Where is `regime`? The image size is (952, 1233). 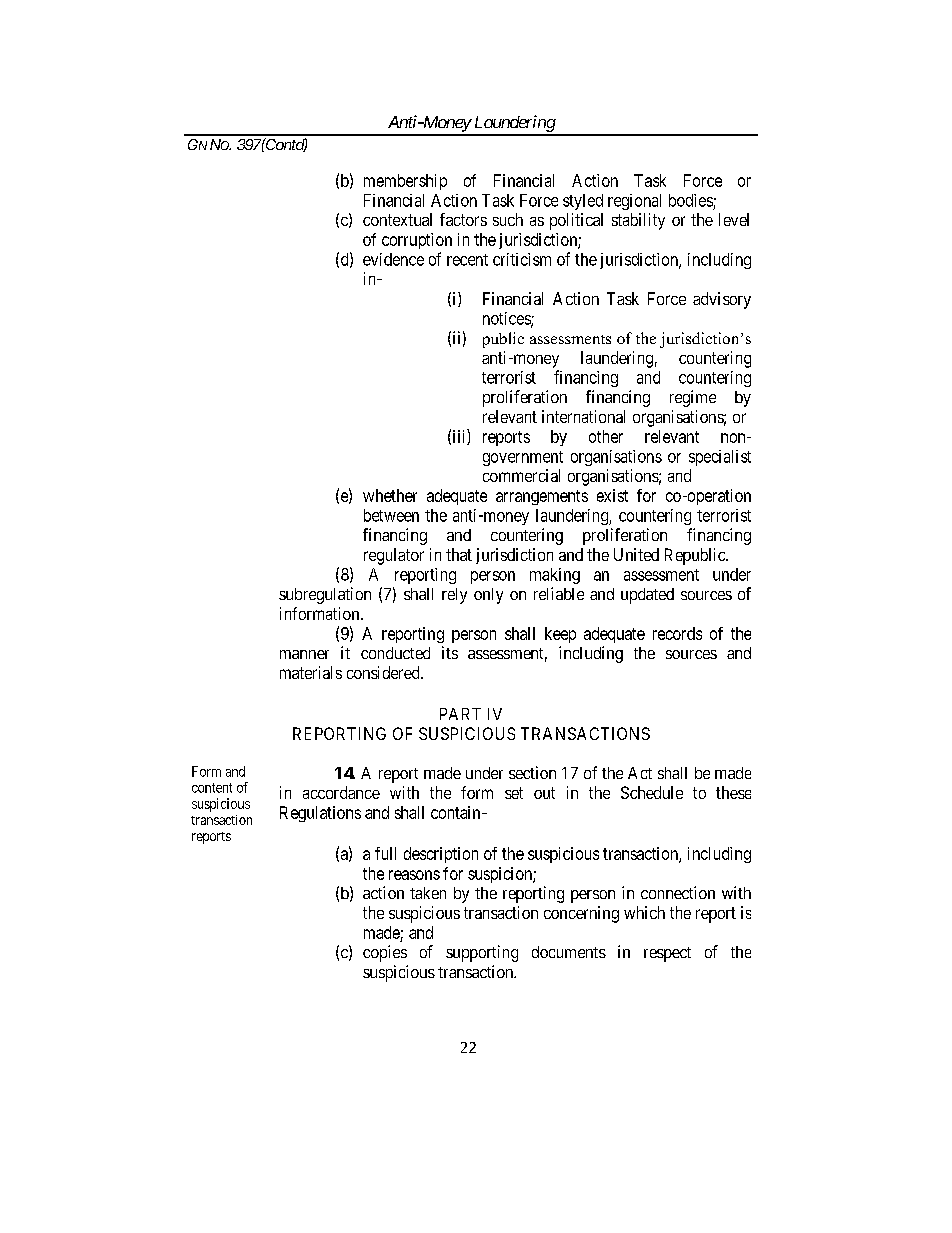
regime is located at coordinates (693, 398).
